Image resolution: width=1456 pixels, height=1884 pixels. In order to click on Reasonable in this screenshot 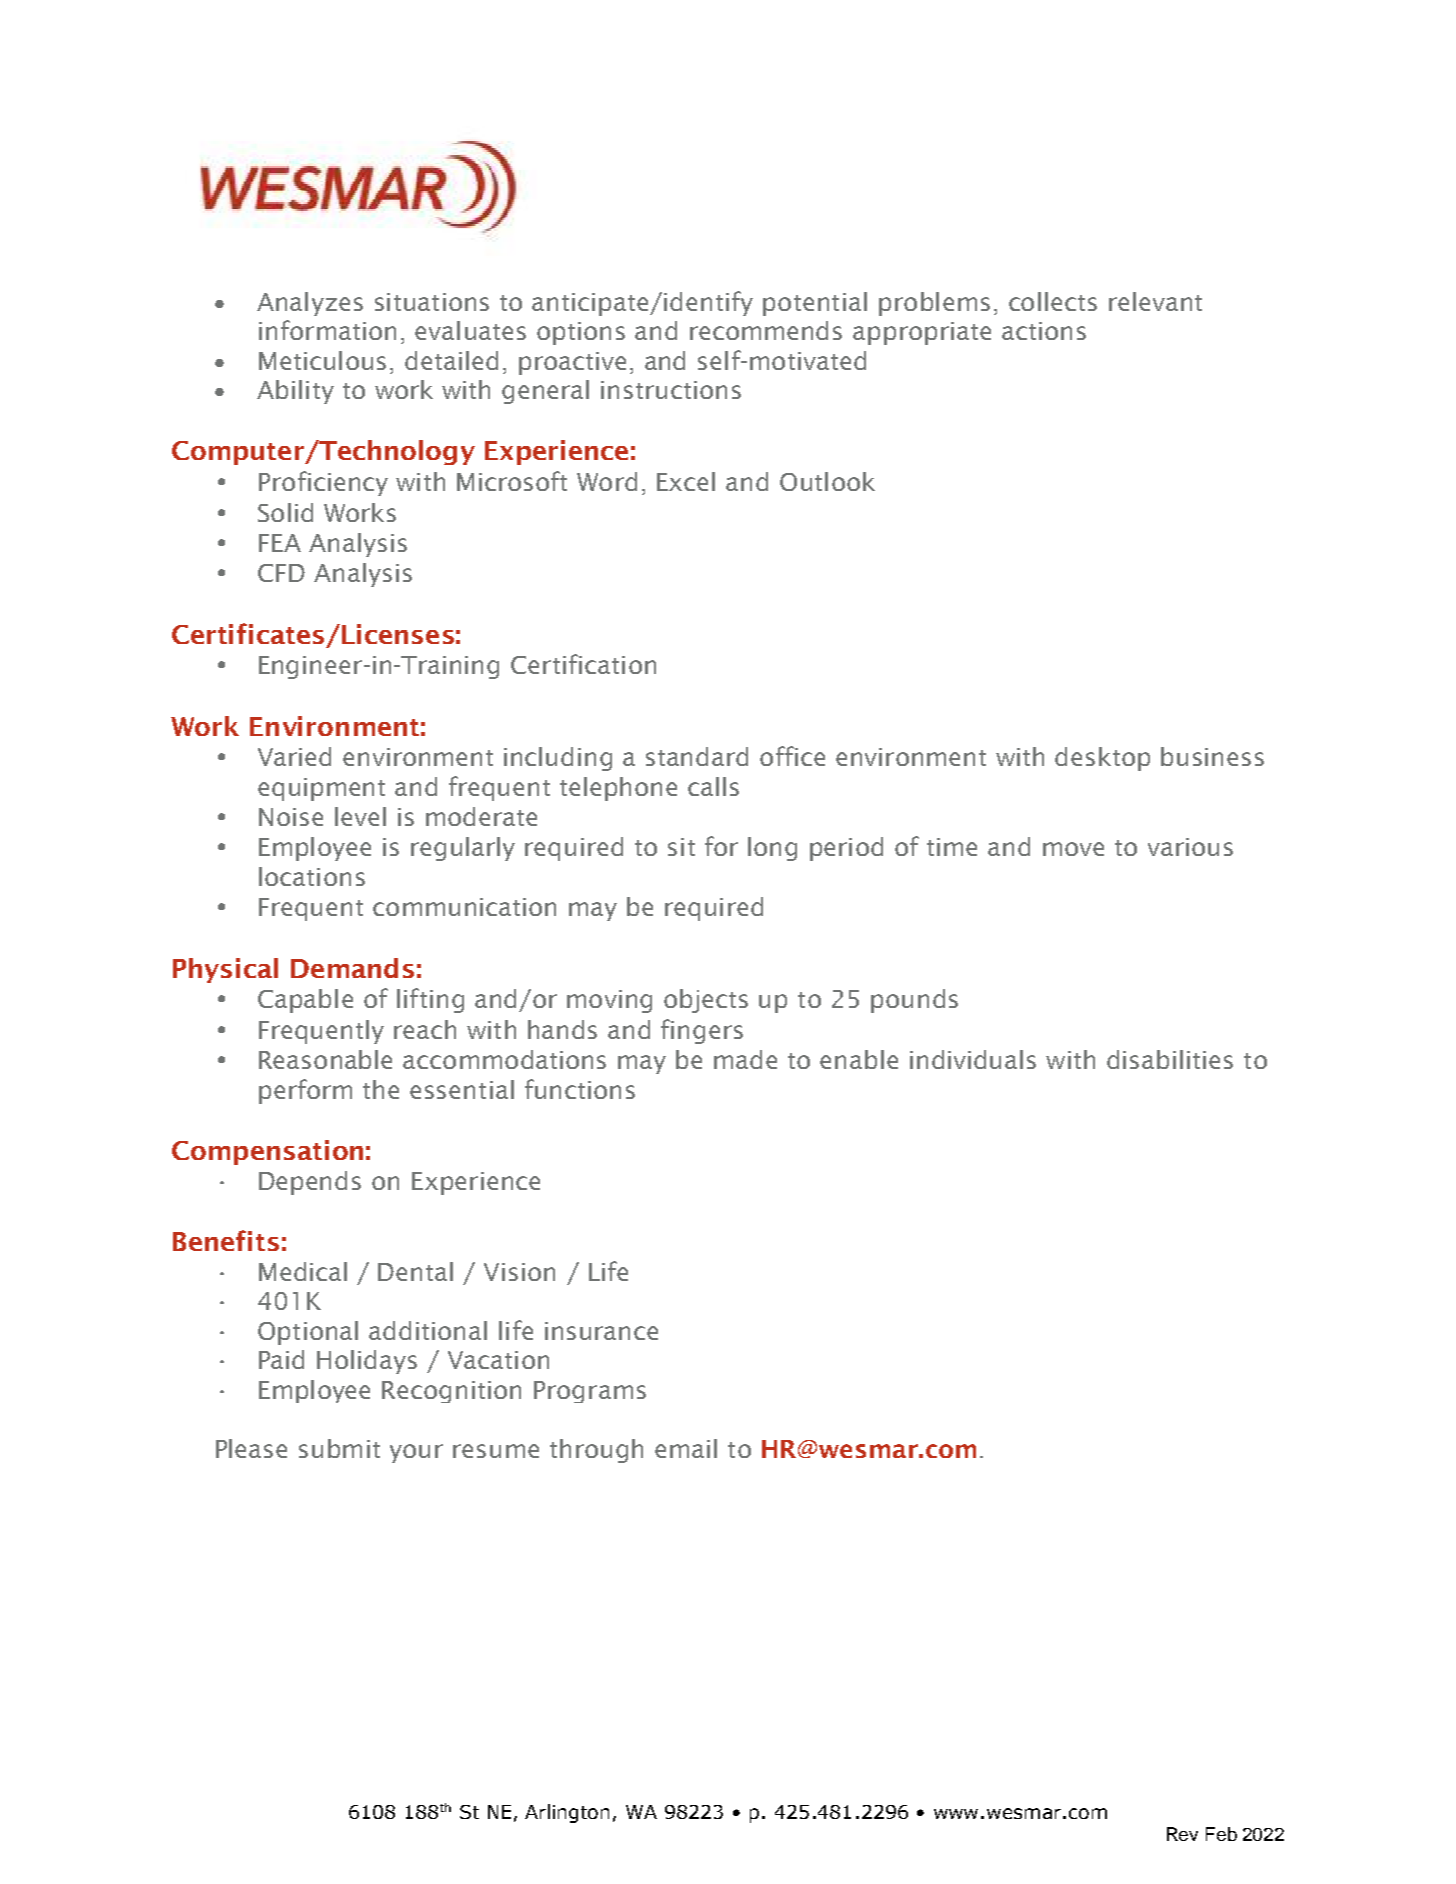, I will do `click(325, 1059)`.
